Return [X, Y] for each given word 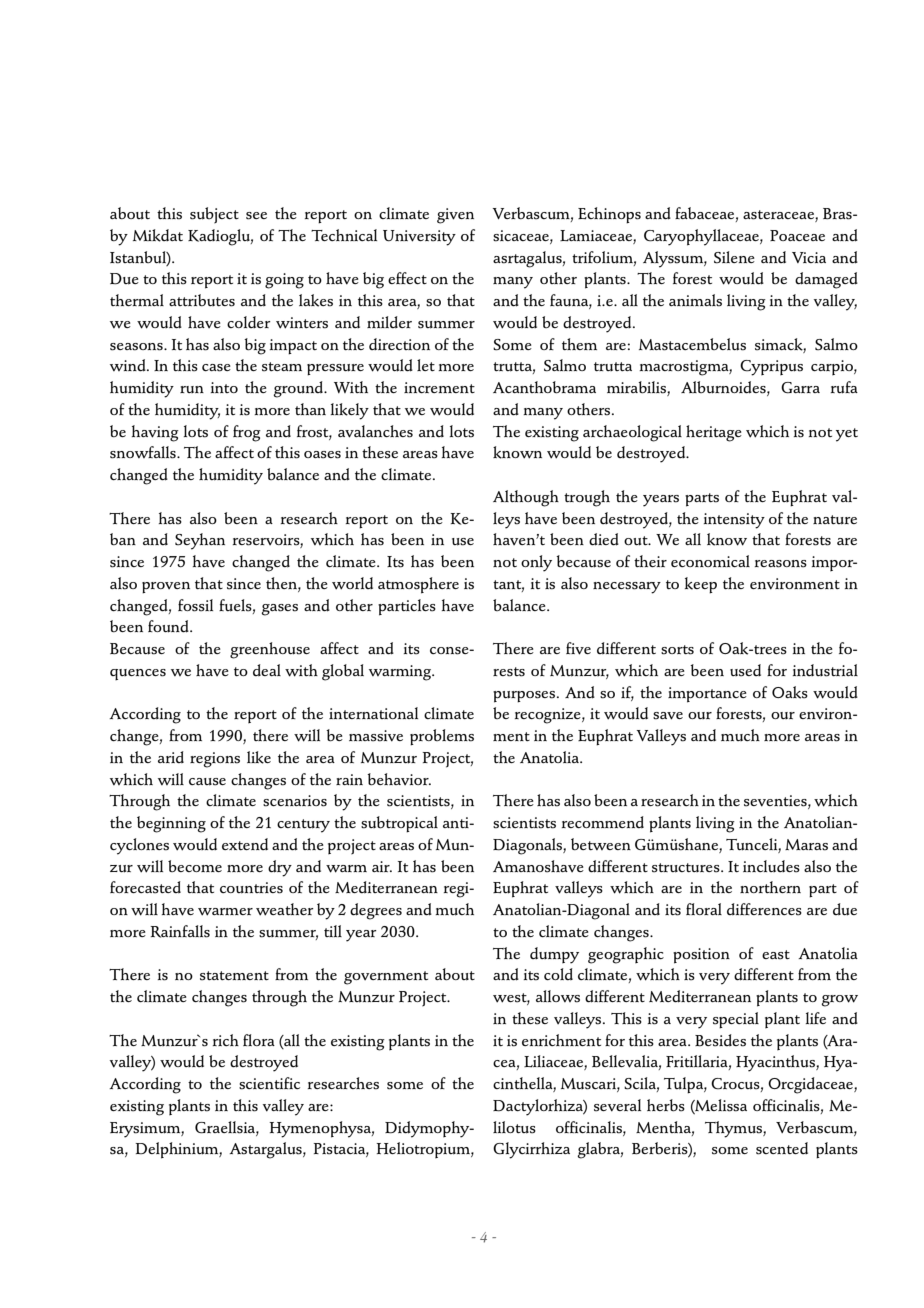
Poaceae [797, 235]
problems [442, 737]
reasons [781, 564]
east [776, 955]
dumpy [554, 955]
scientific [269, 1083]
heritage [714, 433]
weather [285, 909]
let [426, 365]
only [536, 563]
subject [214, 215]
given [455, 216]
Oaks [790, 692]
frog [247, 433]
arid [171, 757]
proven [166, 587]
